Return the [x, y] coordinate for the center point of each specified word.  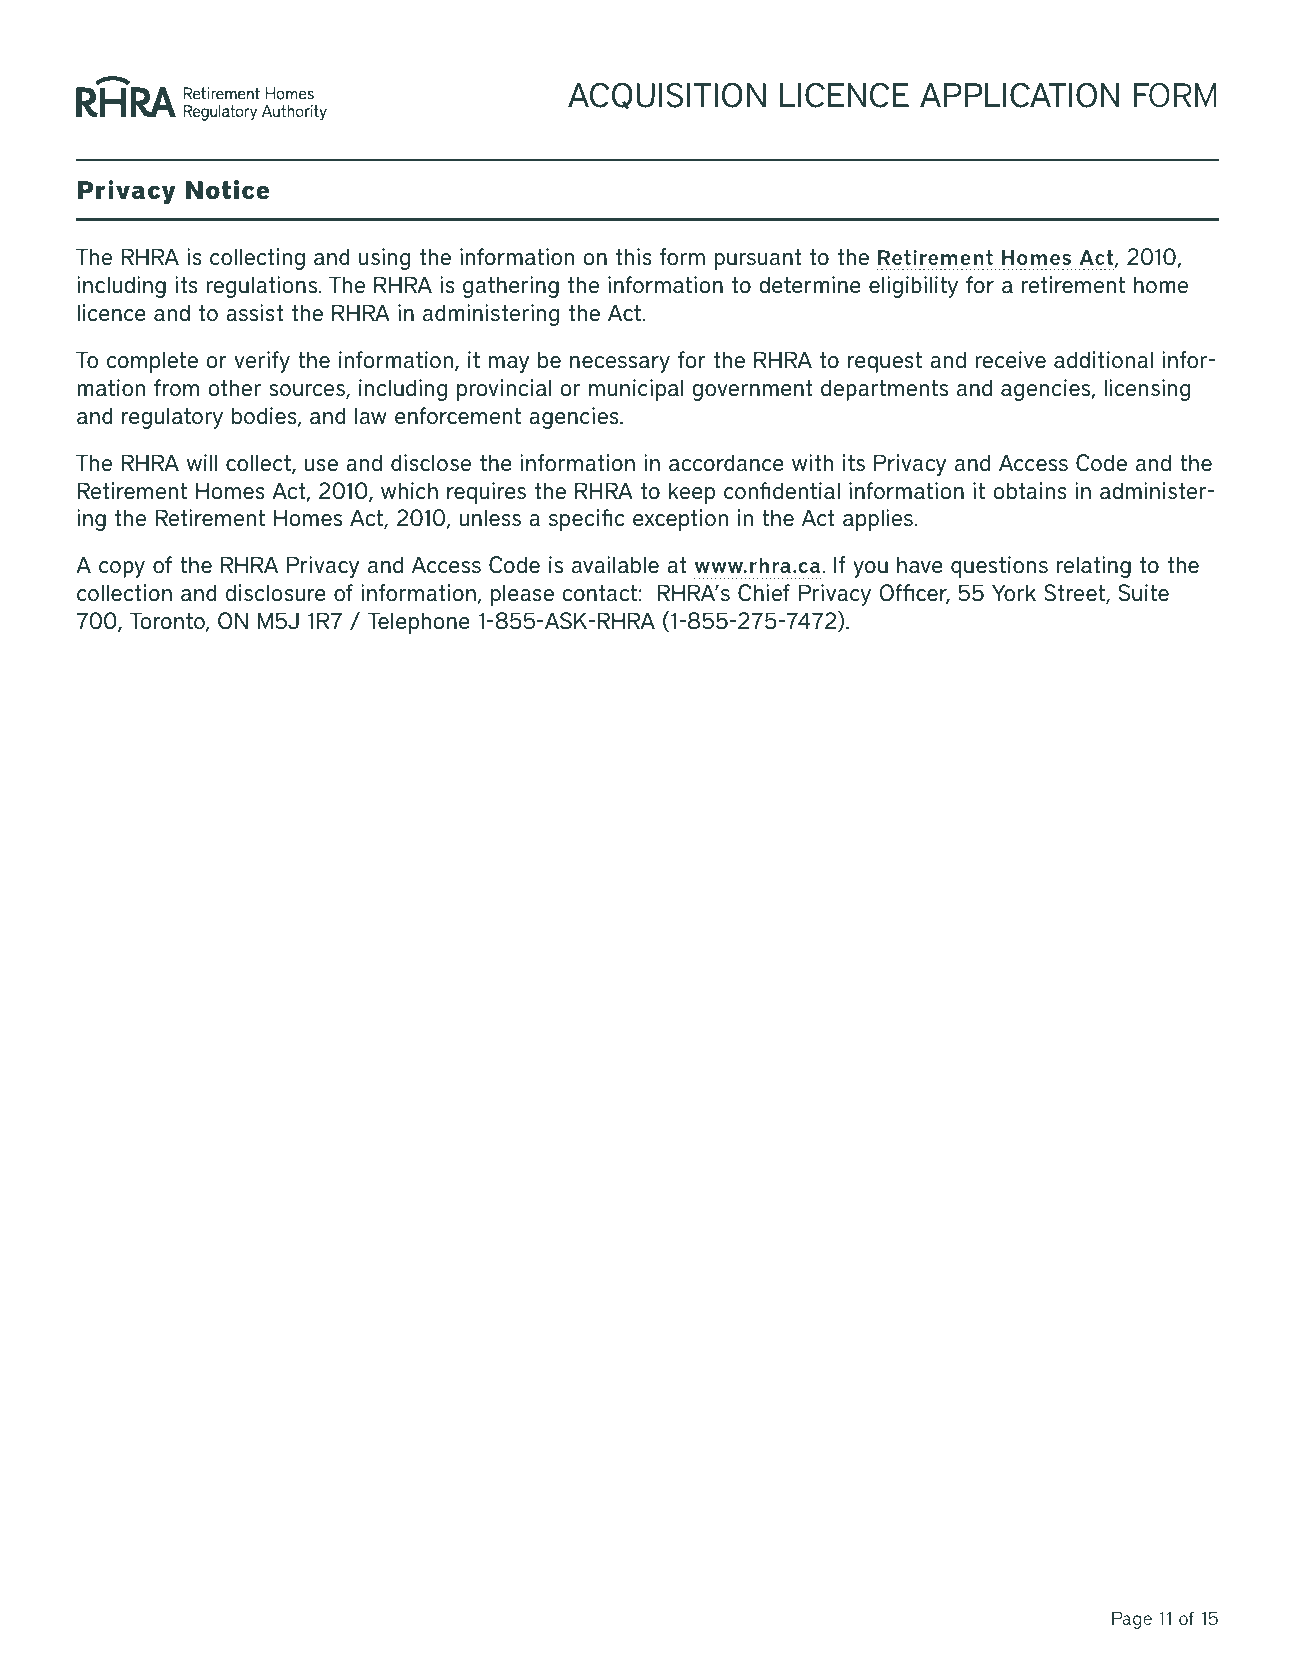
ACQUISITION [667, 95]
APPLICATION [1020, 95]
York [1014, 593]
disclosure [276, 593]
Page [1132, 1620]
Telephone [418, 623]
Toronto [168, 622]
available [615, 565]
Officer [914, 594]
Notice [228, 190]
